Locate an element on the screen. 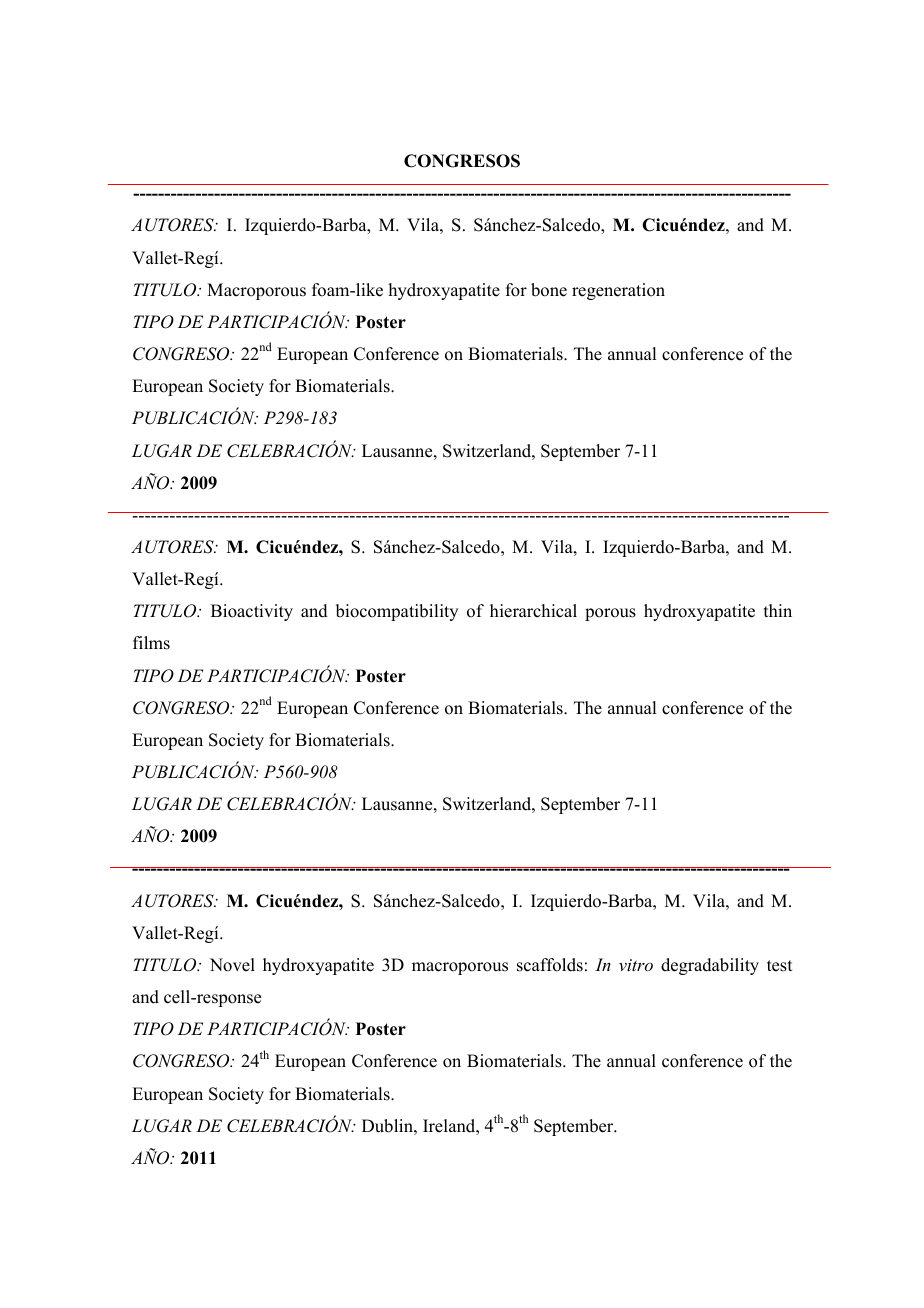 The image size is (924, 1308). Bioactivity is located at coordinates (252, 612).
